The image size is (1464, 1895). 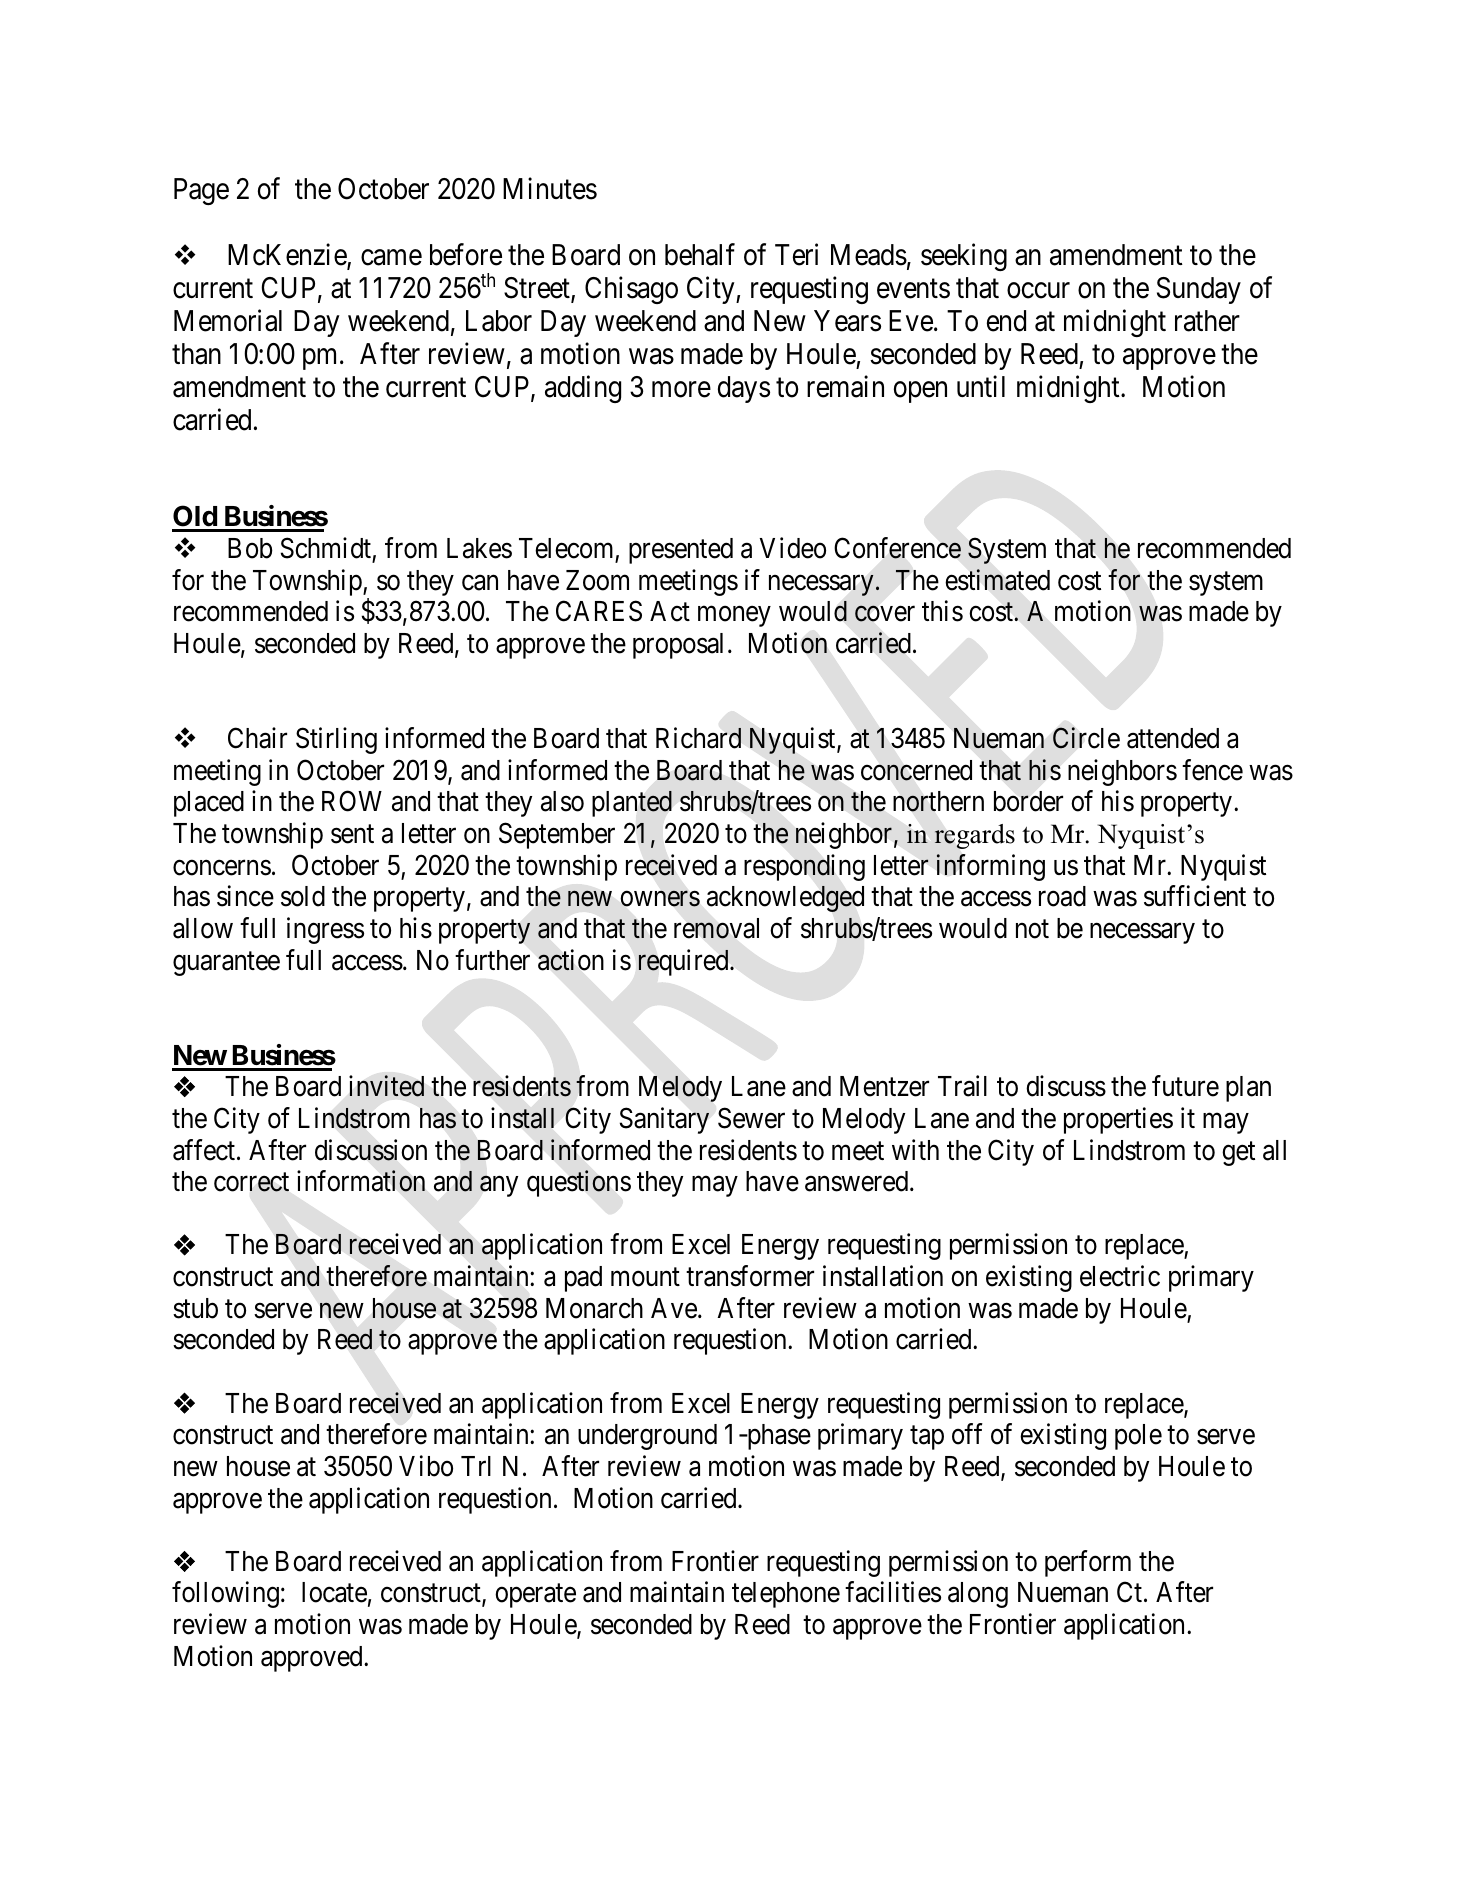 I want to click on transformer, so click(x=750, y=1276).
